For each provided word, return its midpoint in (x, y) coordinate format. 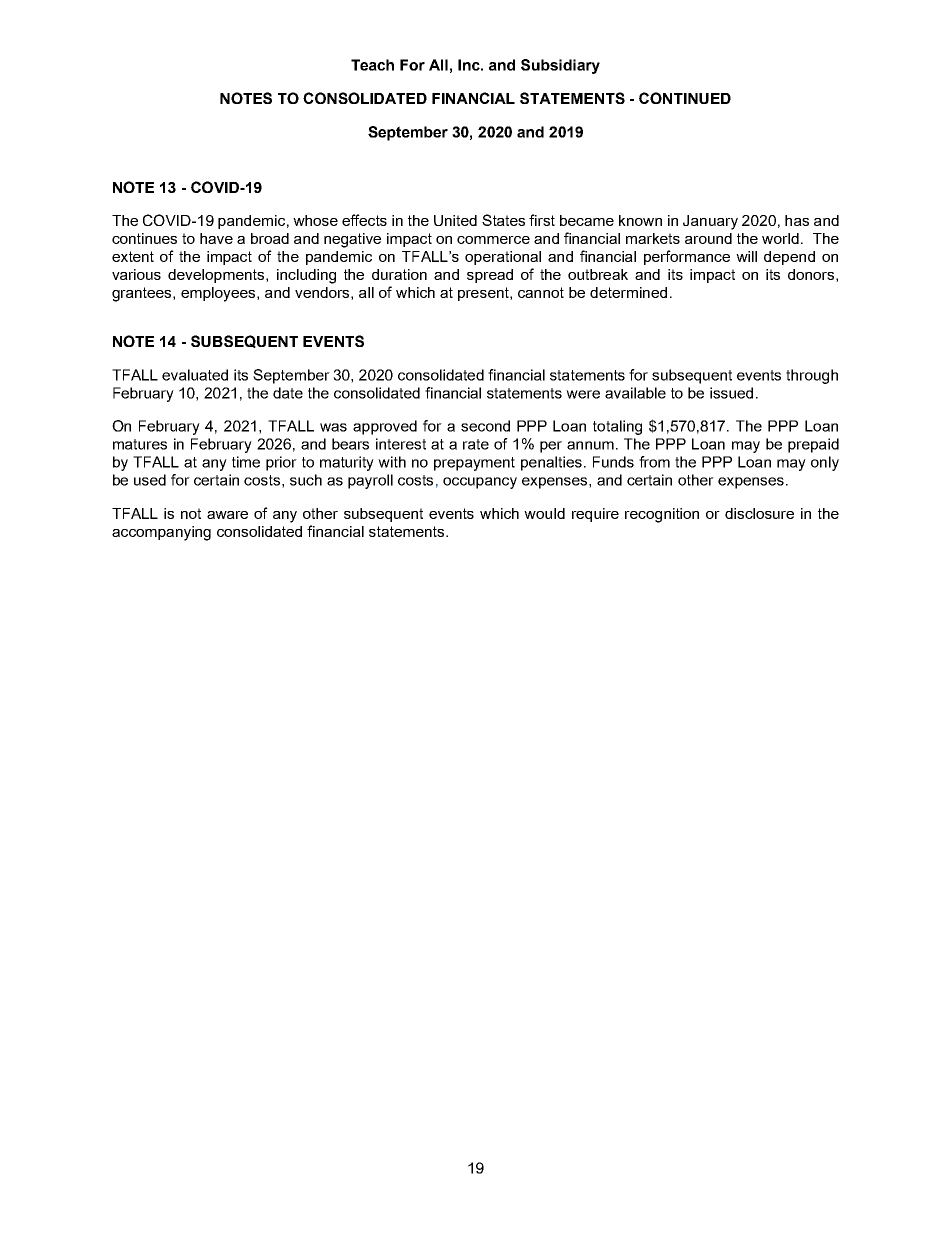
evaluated (195, 375)
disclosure (759, 513)
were (583, 394)
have (216, 238)
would (544, 513)
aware (227, 515)
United (455, 220)
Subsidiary (560, 66)
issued (731, 393)
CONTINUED (685, 98)
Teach (372, 65)
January (710, 222)
